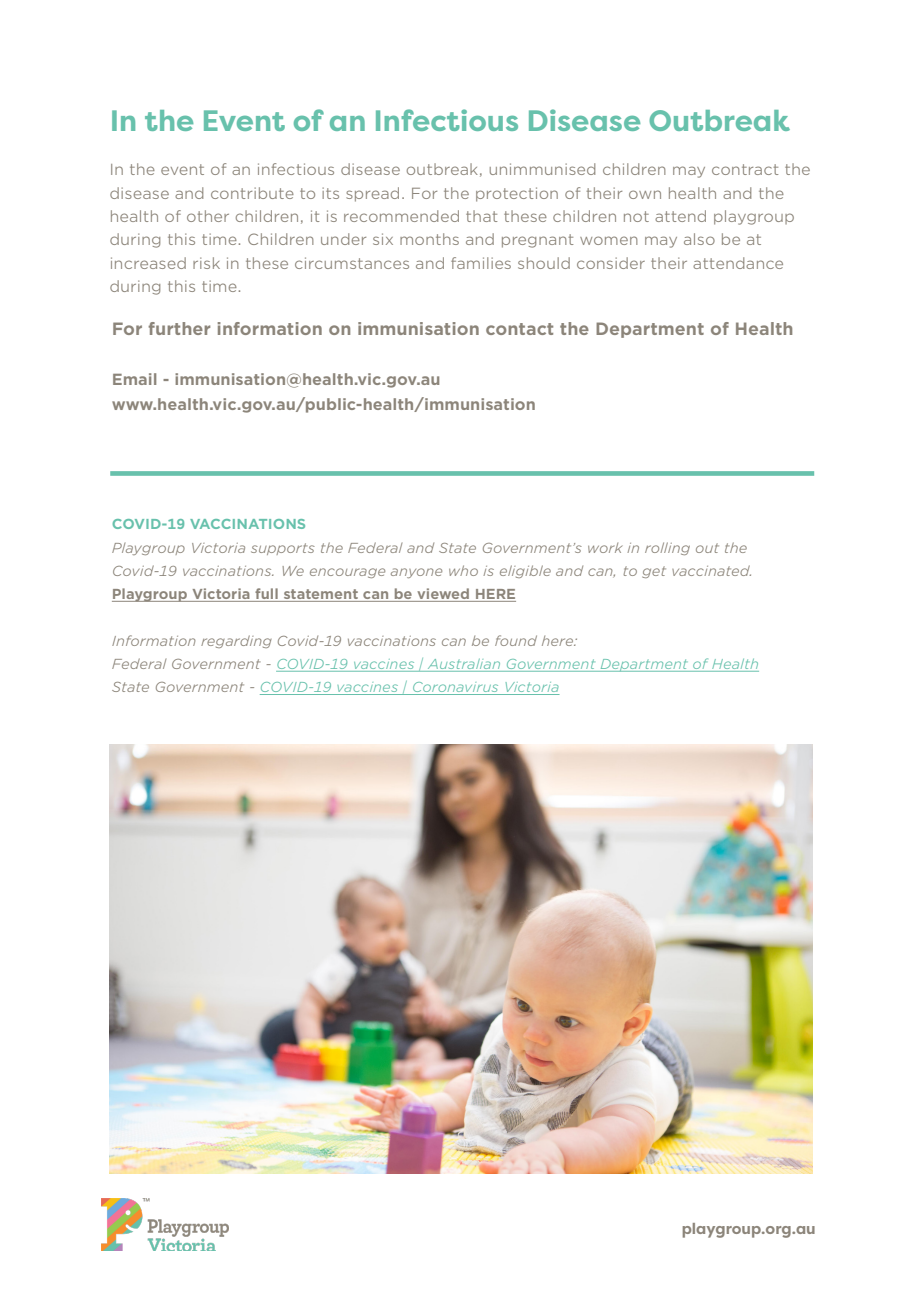 The image size is (924, 1308). Describe the element at coordinates (519, 329) in the page. I see `contact` at that location.
